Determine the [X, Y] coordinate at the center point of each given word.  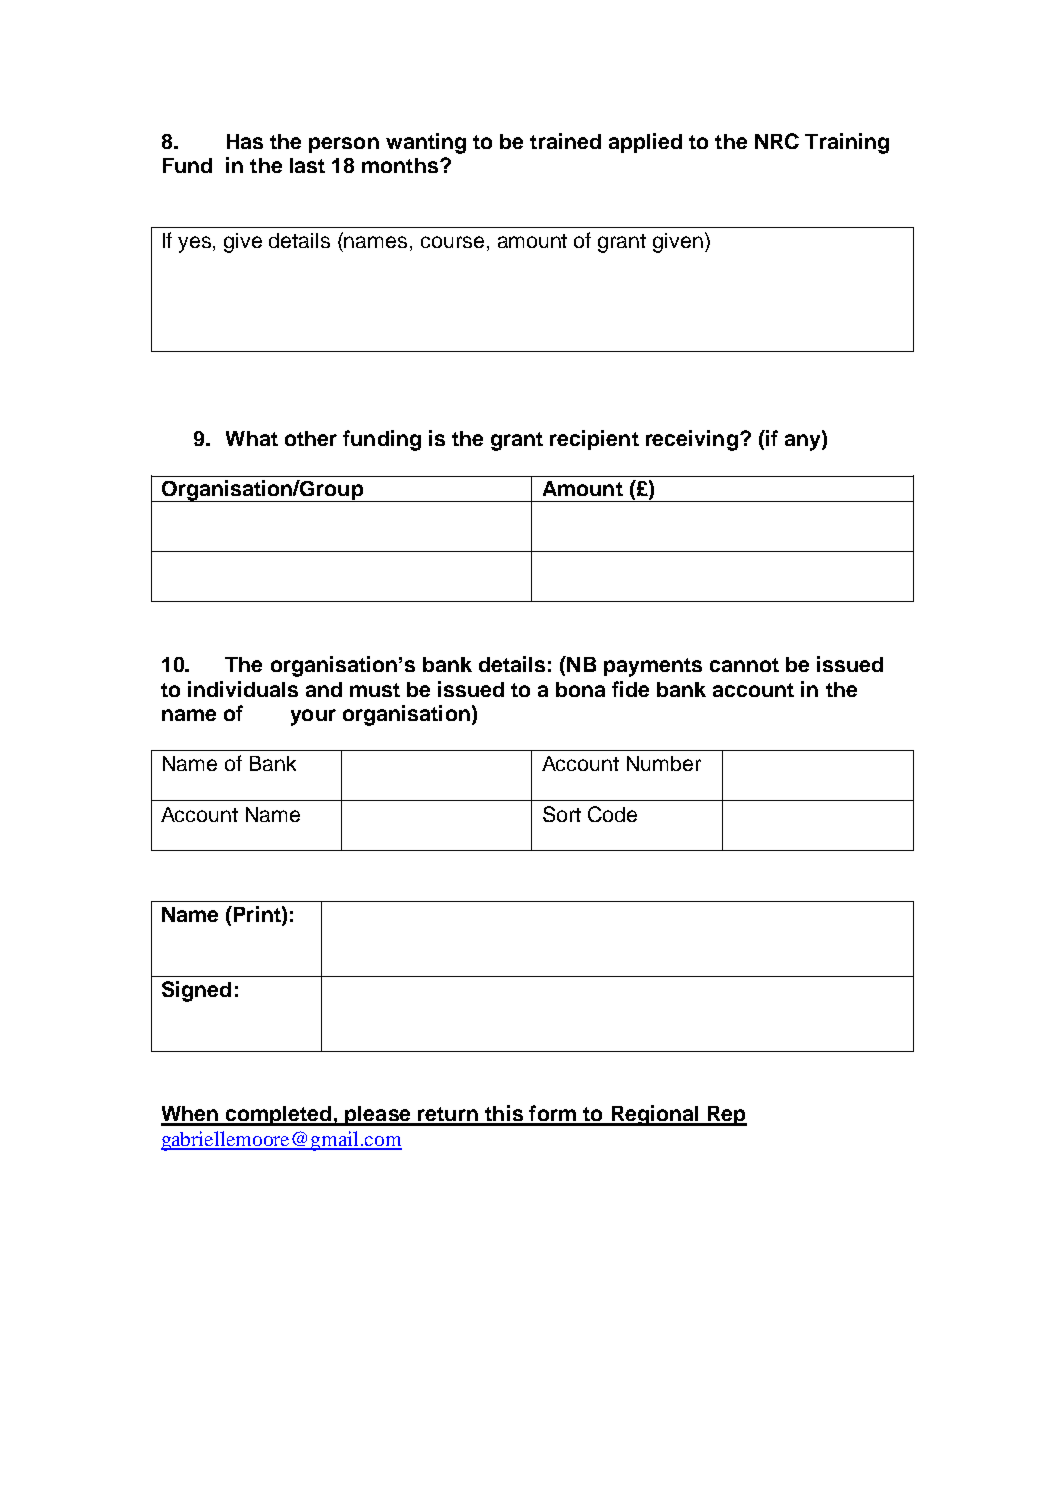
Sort [562, 814]
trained [565, 141]
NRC [777, 141]
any [804, 441]
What [252, 438]
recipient [594, 440]
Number [664, 763]
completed [279, 1116]
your [313, 717]
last [307, 165]
